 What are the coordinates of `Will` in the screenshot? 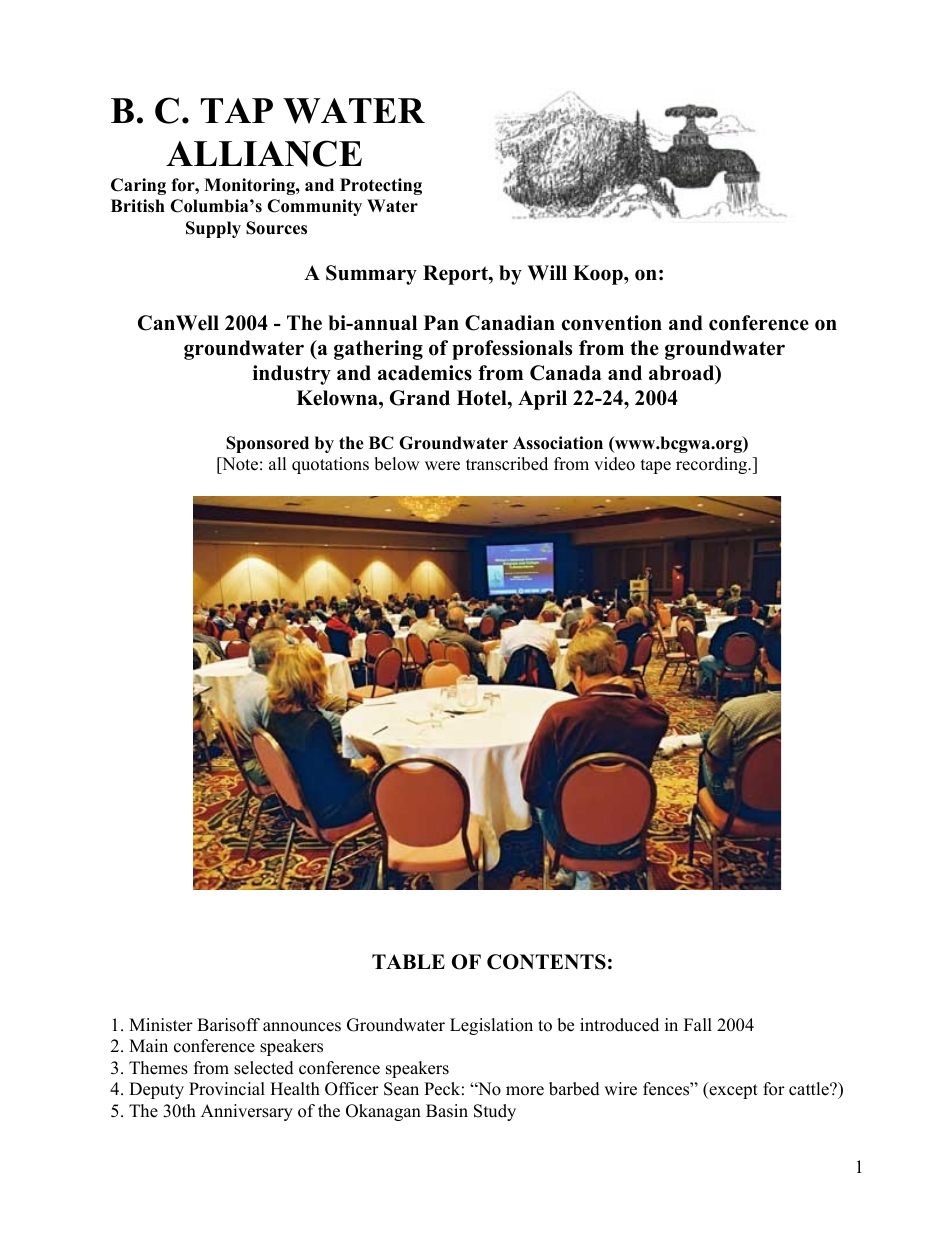 It's located at (547, 272).
